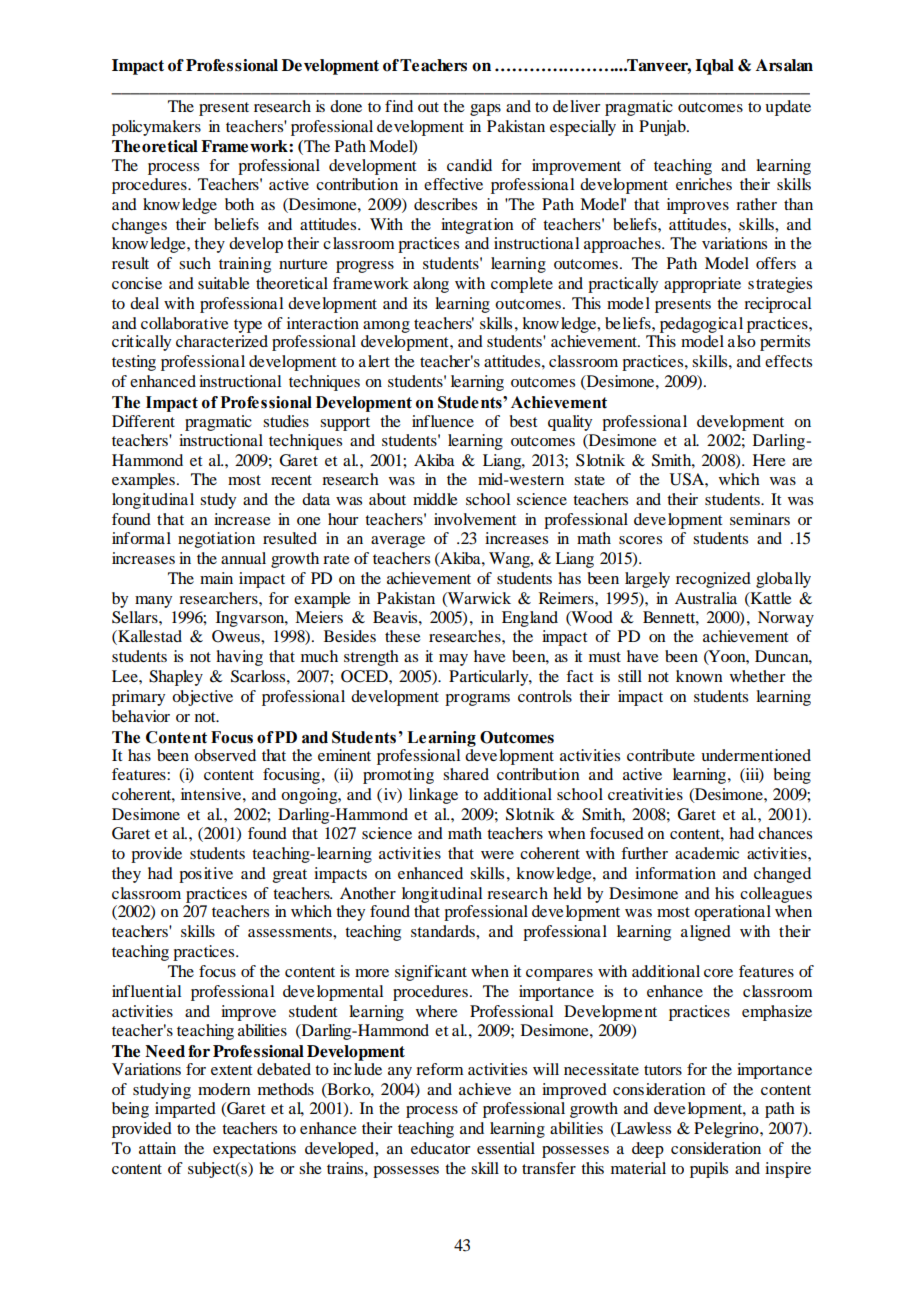 The width and height of the screenshot is (924, 1308). Describe the element at coordinates (216, 578) in the screenshot. I see `main` at that location.
